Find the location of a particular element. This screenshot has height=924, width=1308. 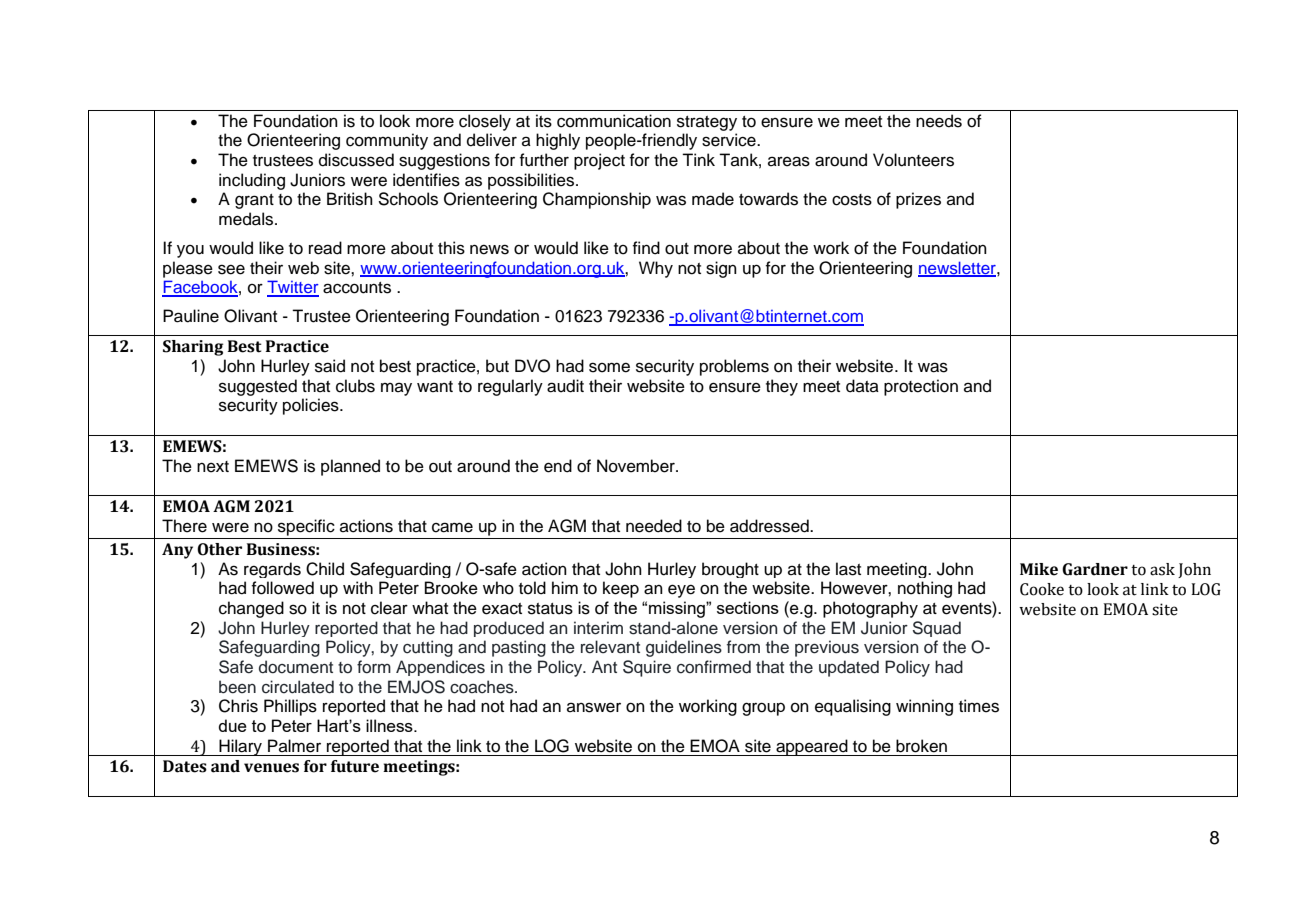

needs is located at coordinates (939, 121).
